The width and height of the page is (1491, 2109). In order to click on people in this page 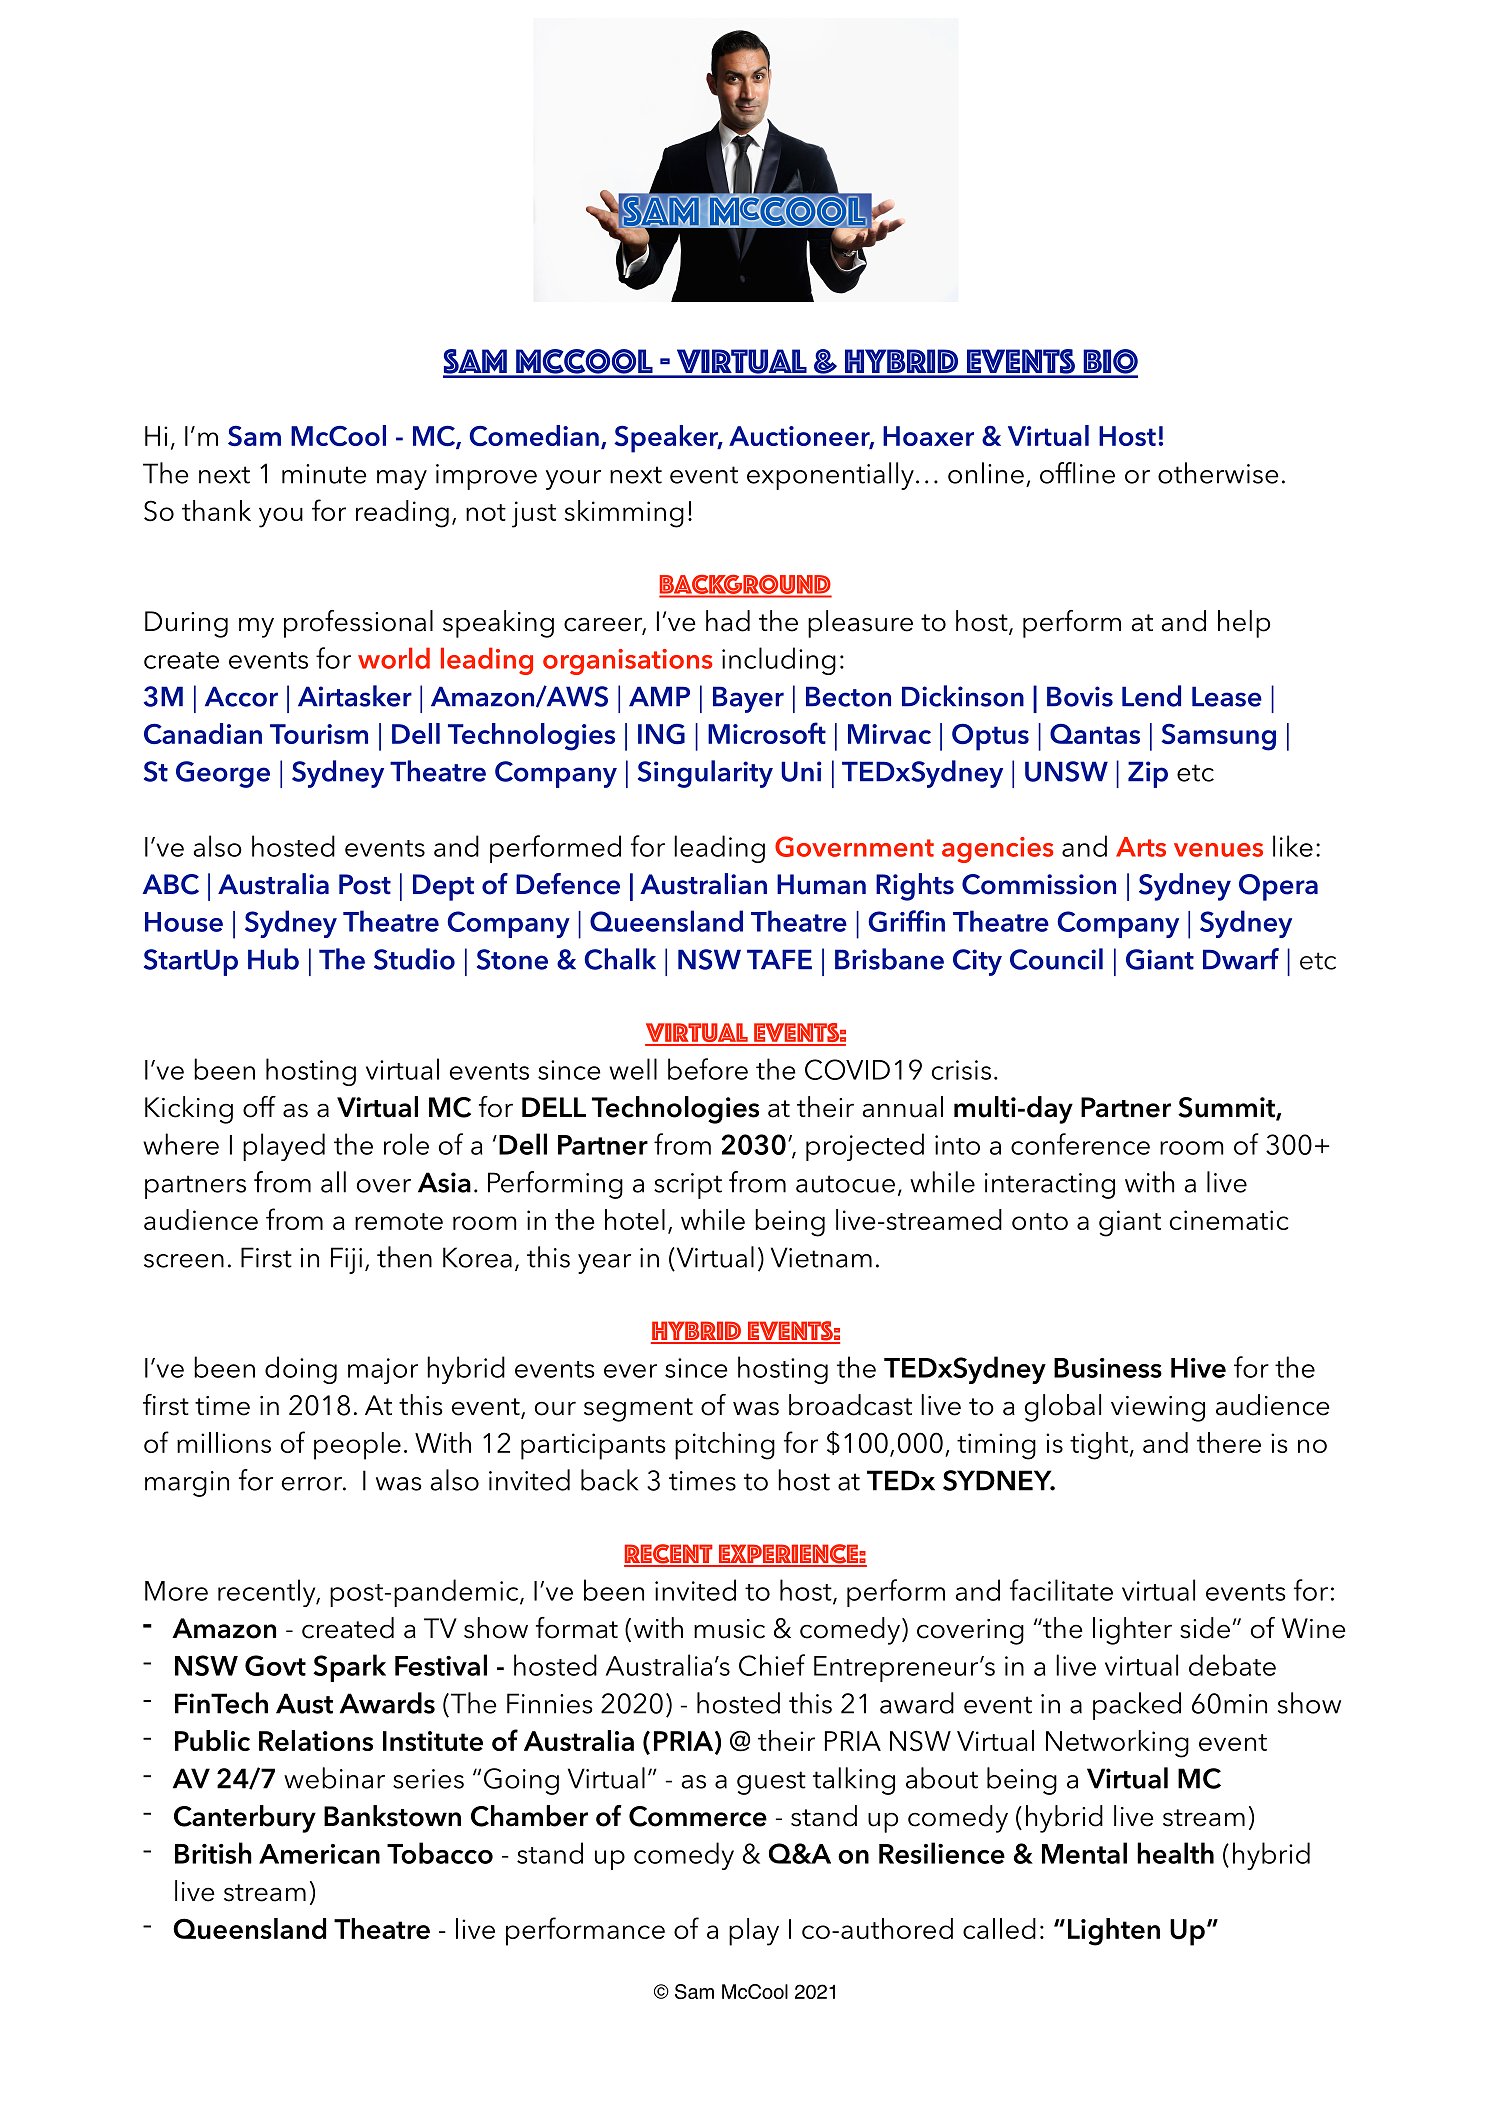, I will do `click(357, 1446)`.
